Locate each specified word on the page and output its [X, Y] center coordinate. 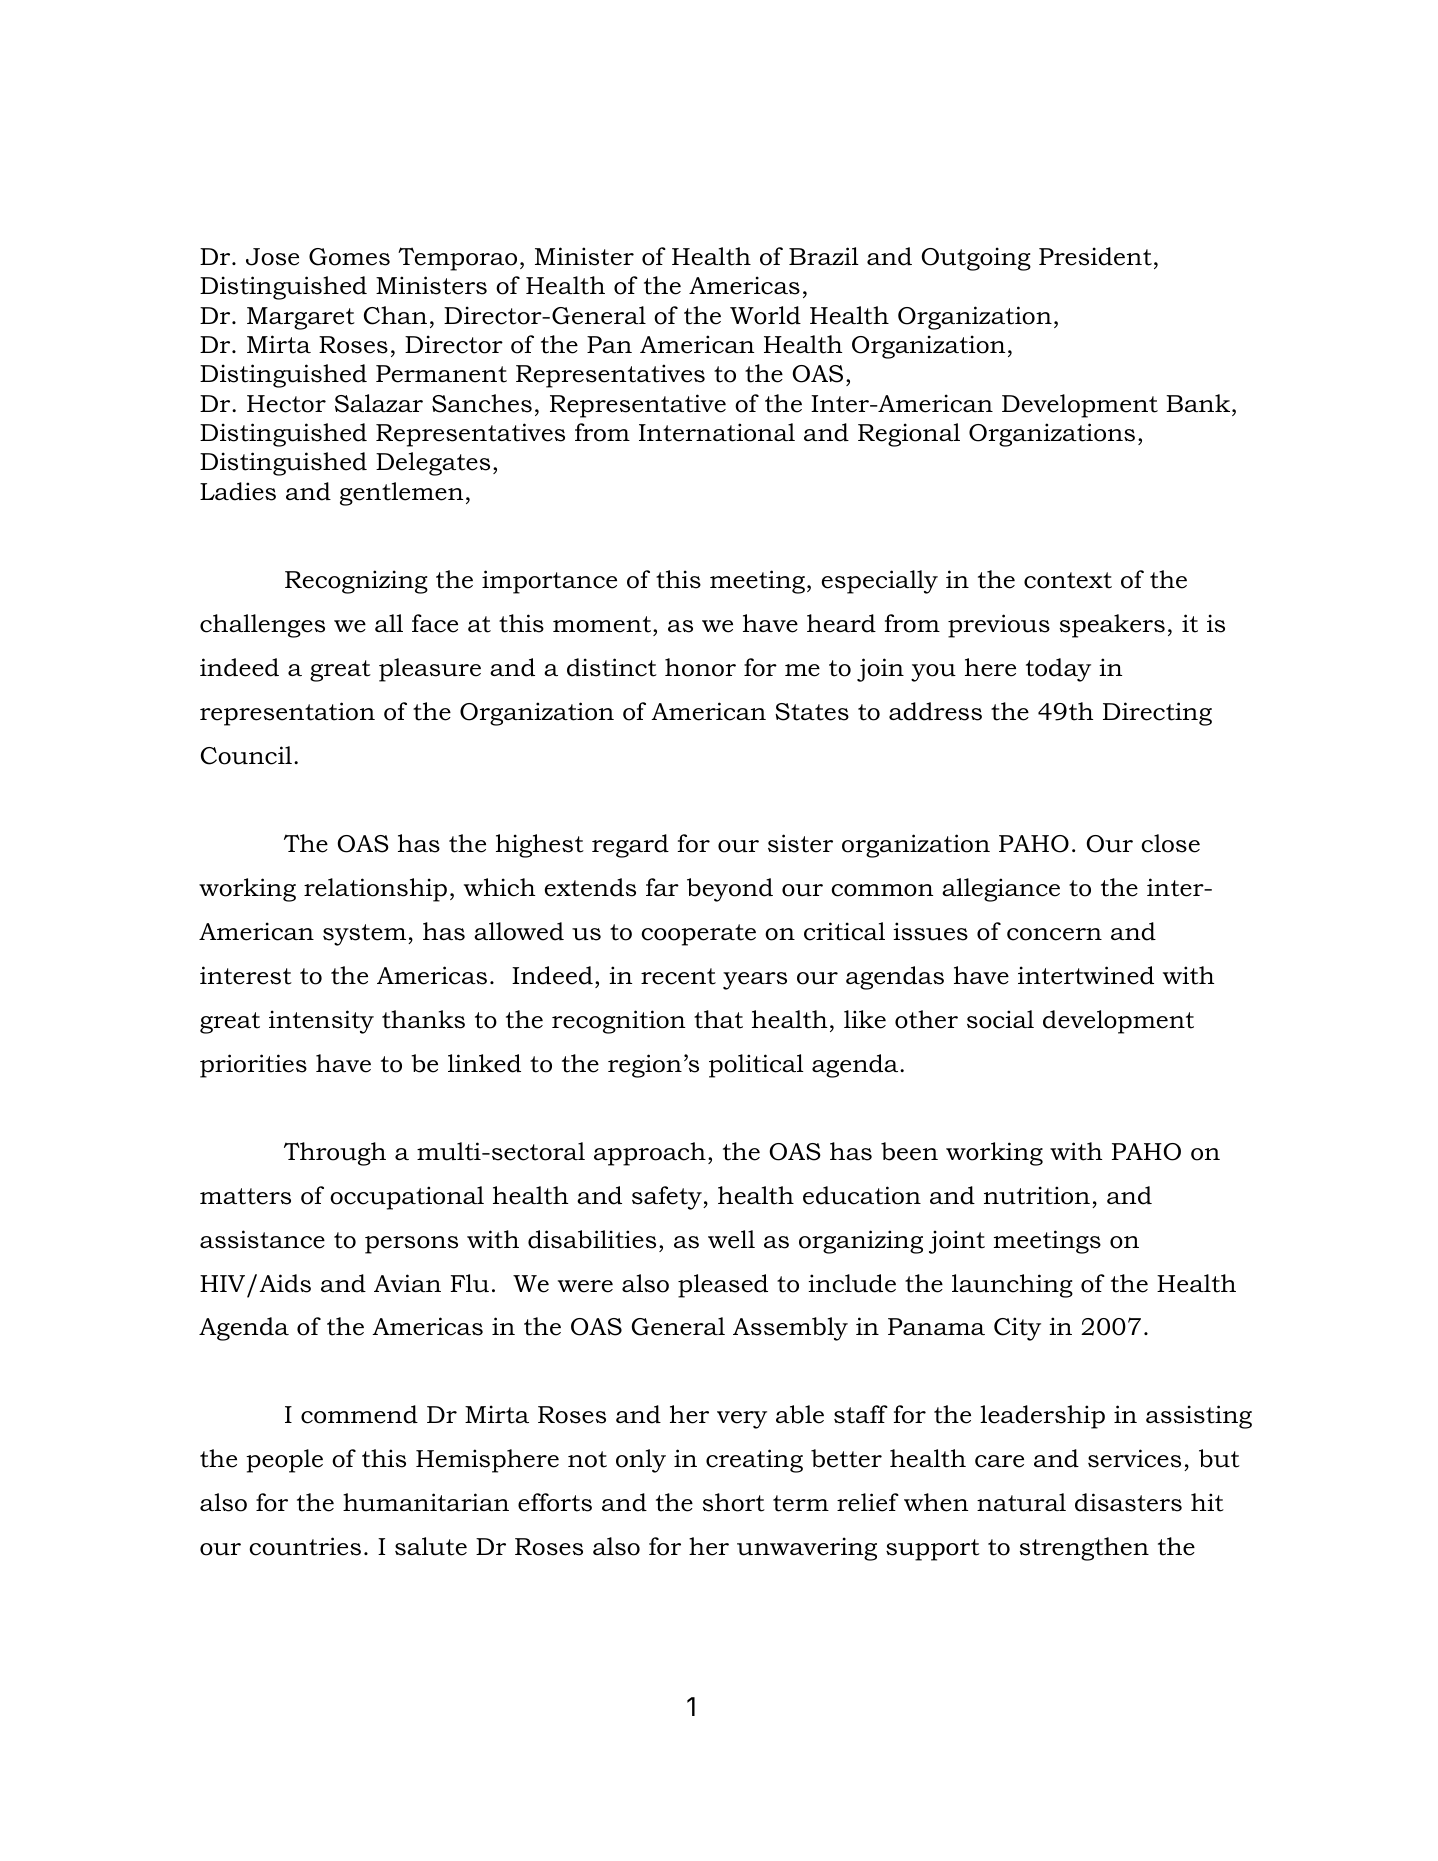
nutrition [1037, 1195]
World [765, 315]
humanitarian [426, 1502]
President [1095, 256]
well [731, 1239]
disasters [1128, 1502]
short [734, 1502]
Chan [395, 315]
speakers [1112, 626]
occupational [407, 1198]
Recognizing [356, 582]
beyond [730, 890]
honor [700, 667]
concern [1054, 934]
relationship [375, 890]
